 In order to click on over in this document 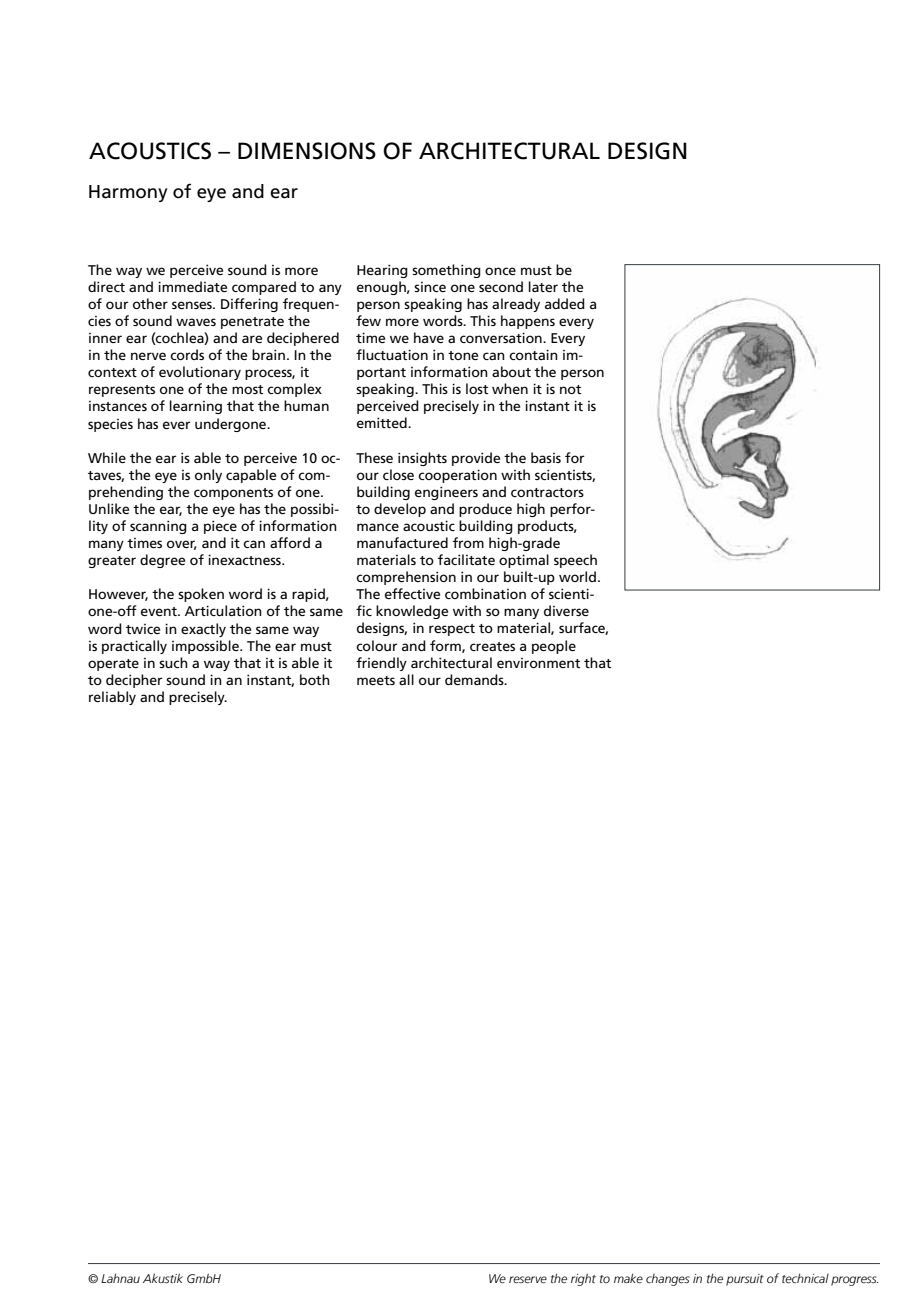, I will do `click(182, 545)`.
